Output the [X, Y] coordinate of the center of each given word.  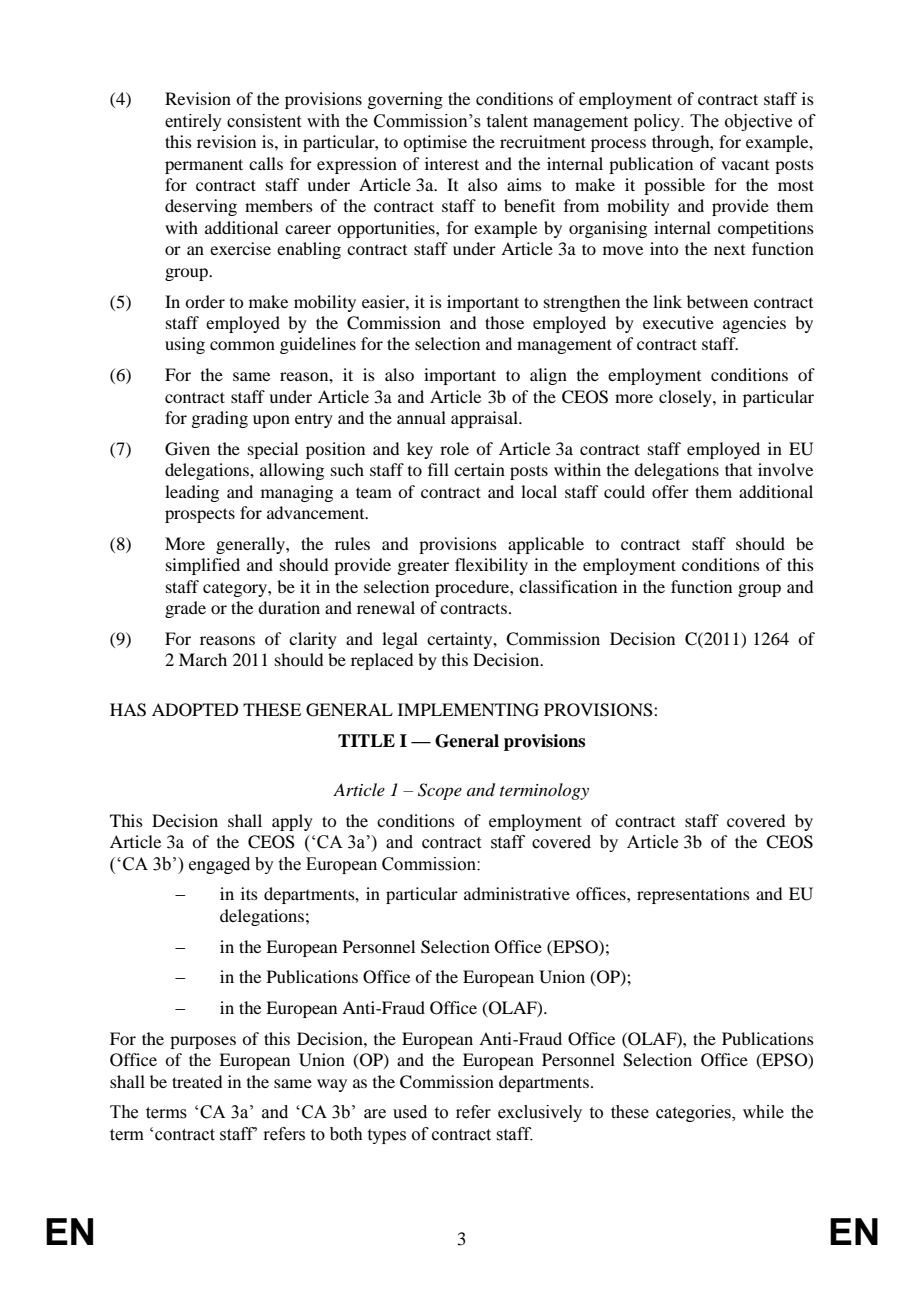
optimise [435, 143]
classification [568, 586]
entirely [193, 122]
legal [400, 640]
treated [197, 1081]
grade [185, 609]
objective [758, 122]
